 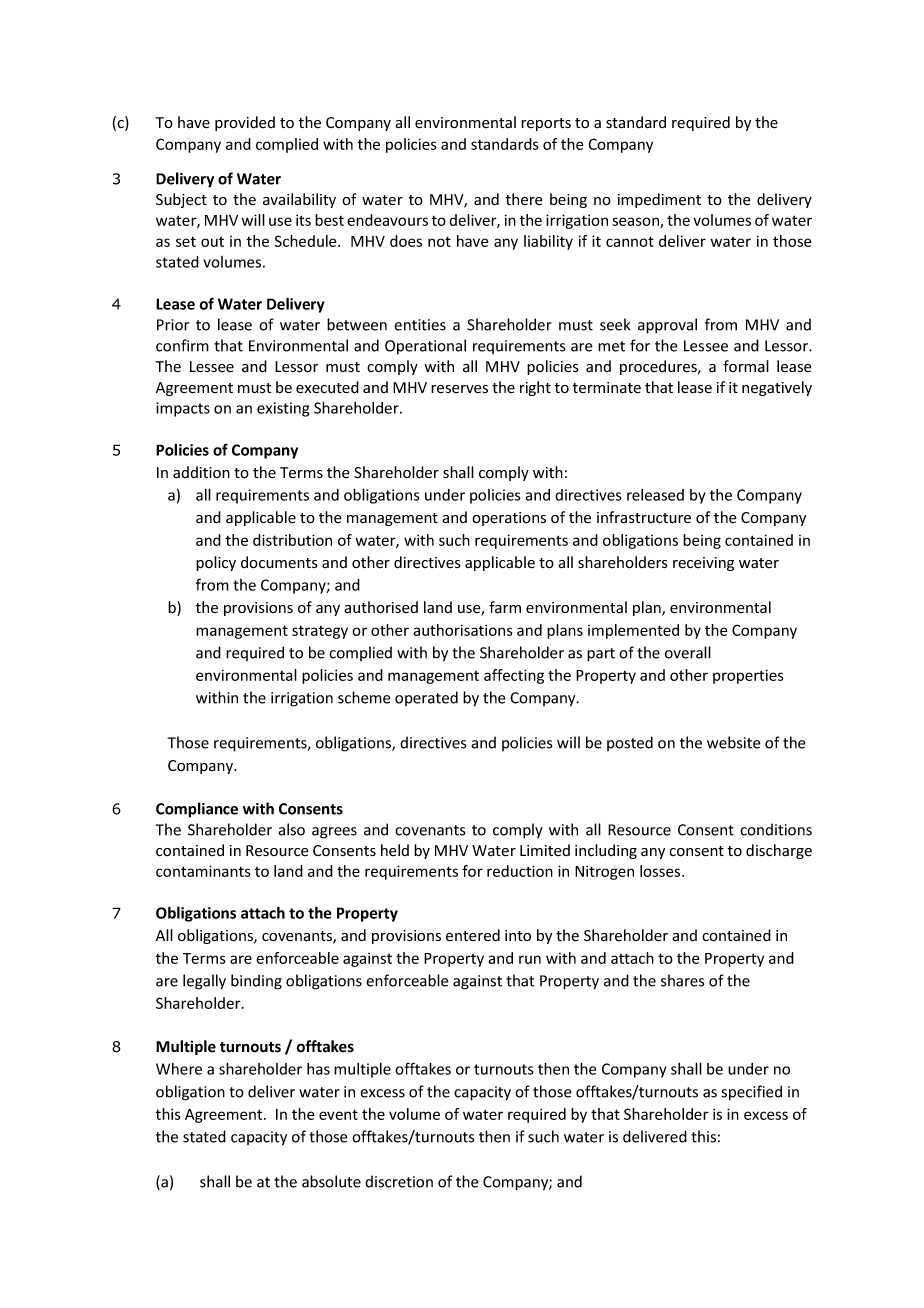 I want to click on conditions, so click(x=776, y=829).
